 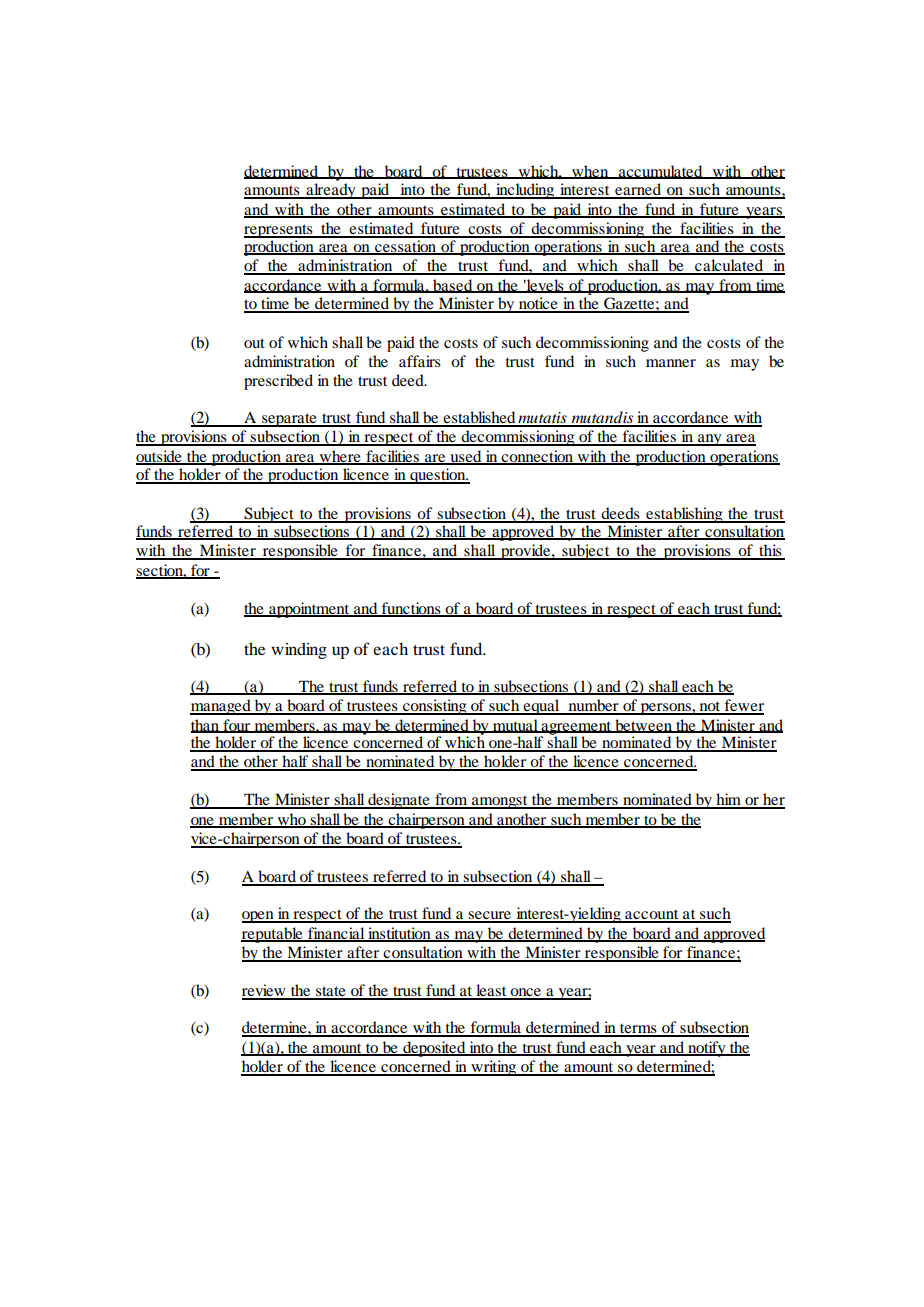 What do you see at coordinates (710, 440) in the screenshot?
I see `any` at bounding box center [710, 440].
